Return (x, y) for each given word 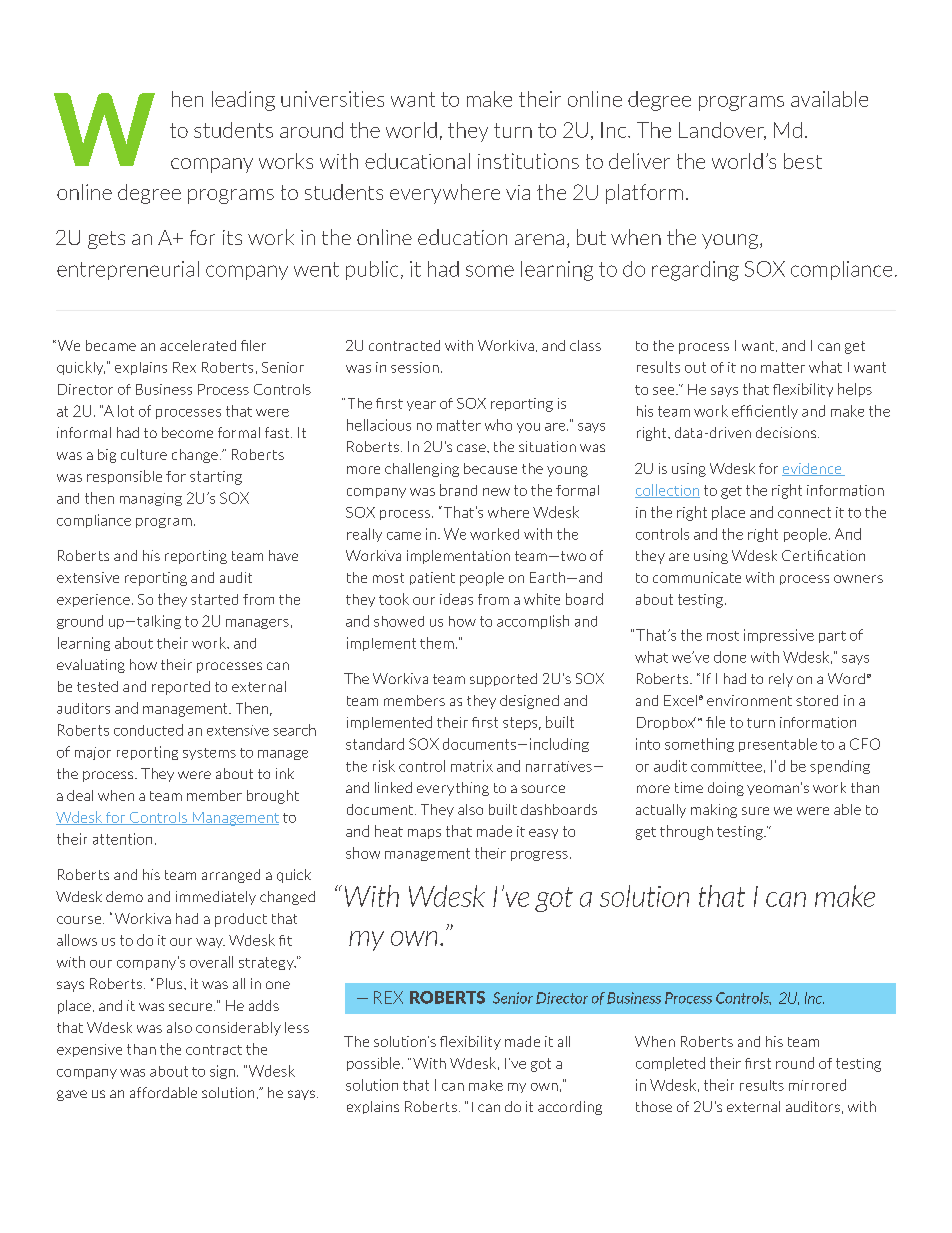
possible (373, 1064)
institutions (528, 161)
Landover (722, 131)
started (214, 599)
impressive (779, 636)
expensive (89, 1050)
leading (243, 101)
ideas (456, 599)
